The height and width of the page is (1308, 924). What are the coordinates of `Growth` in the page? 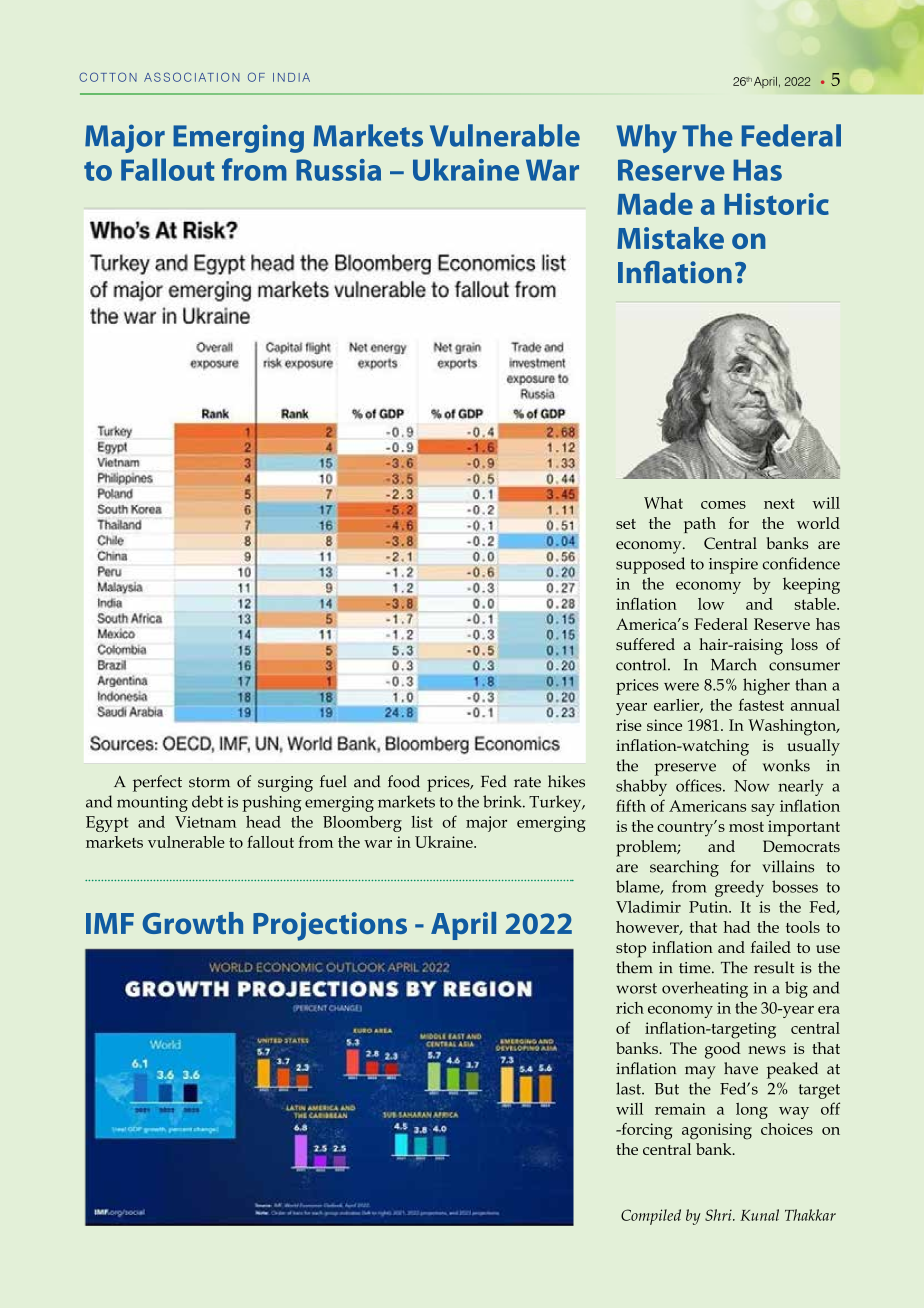 It's located at (193, 923).
